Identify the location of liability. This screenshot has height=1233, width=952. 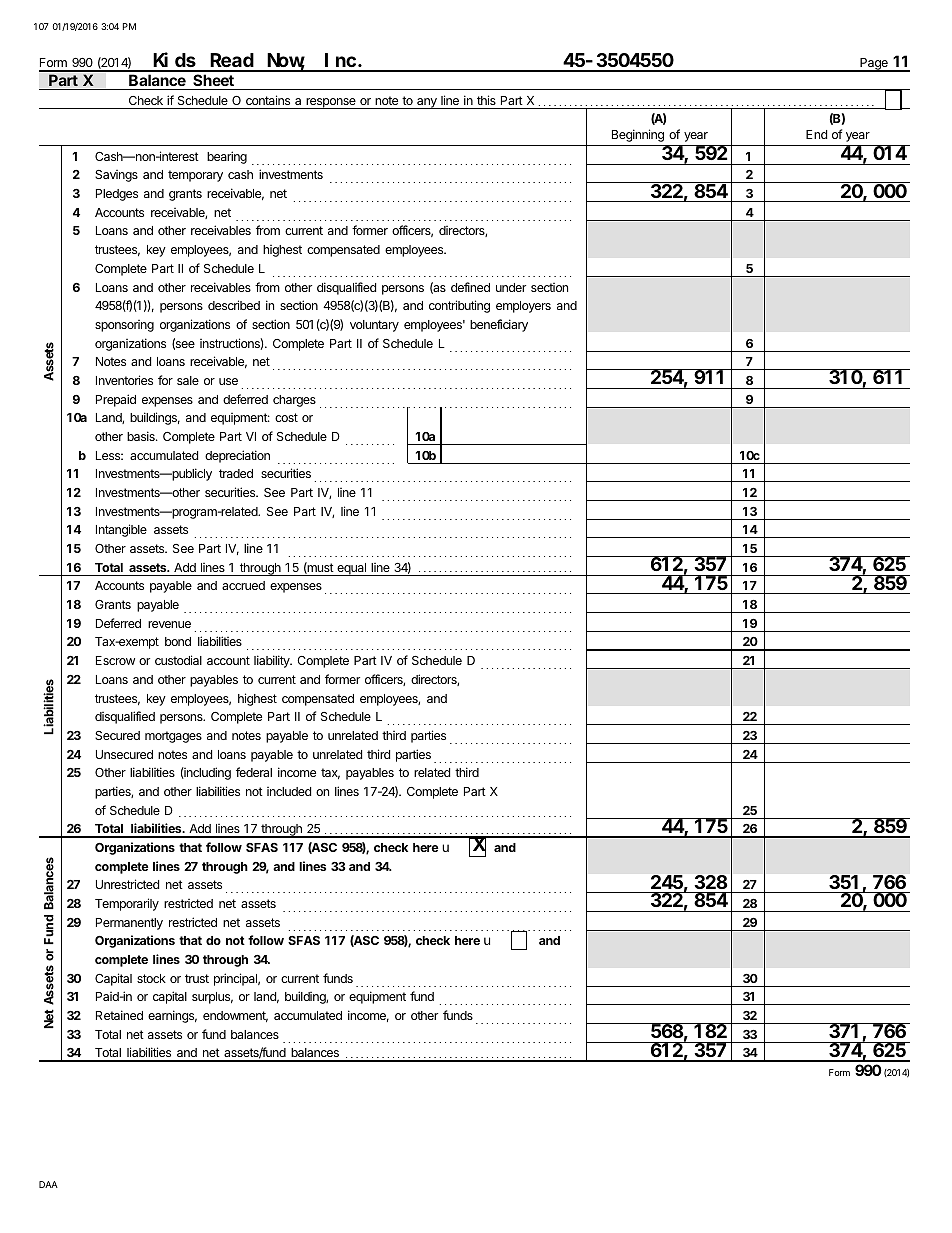
(273, 661).
